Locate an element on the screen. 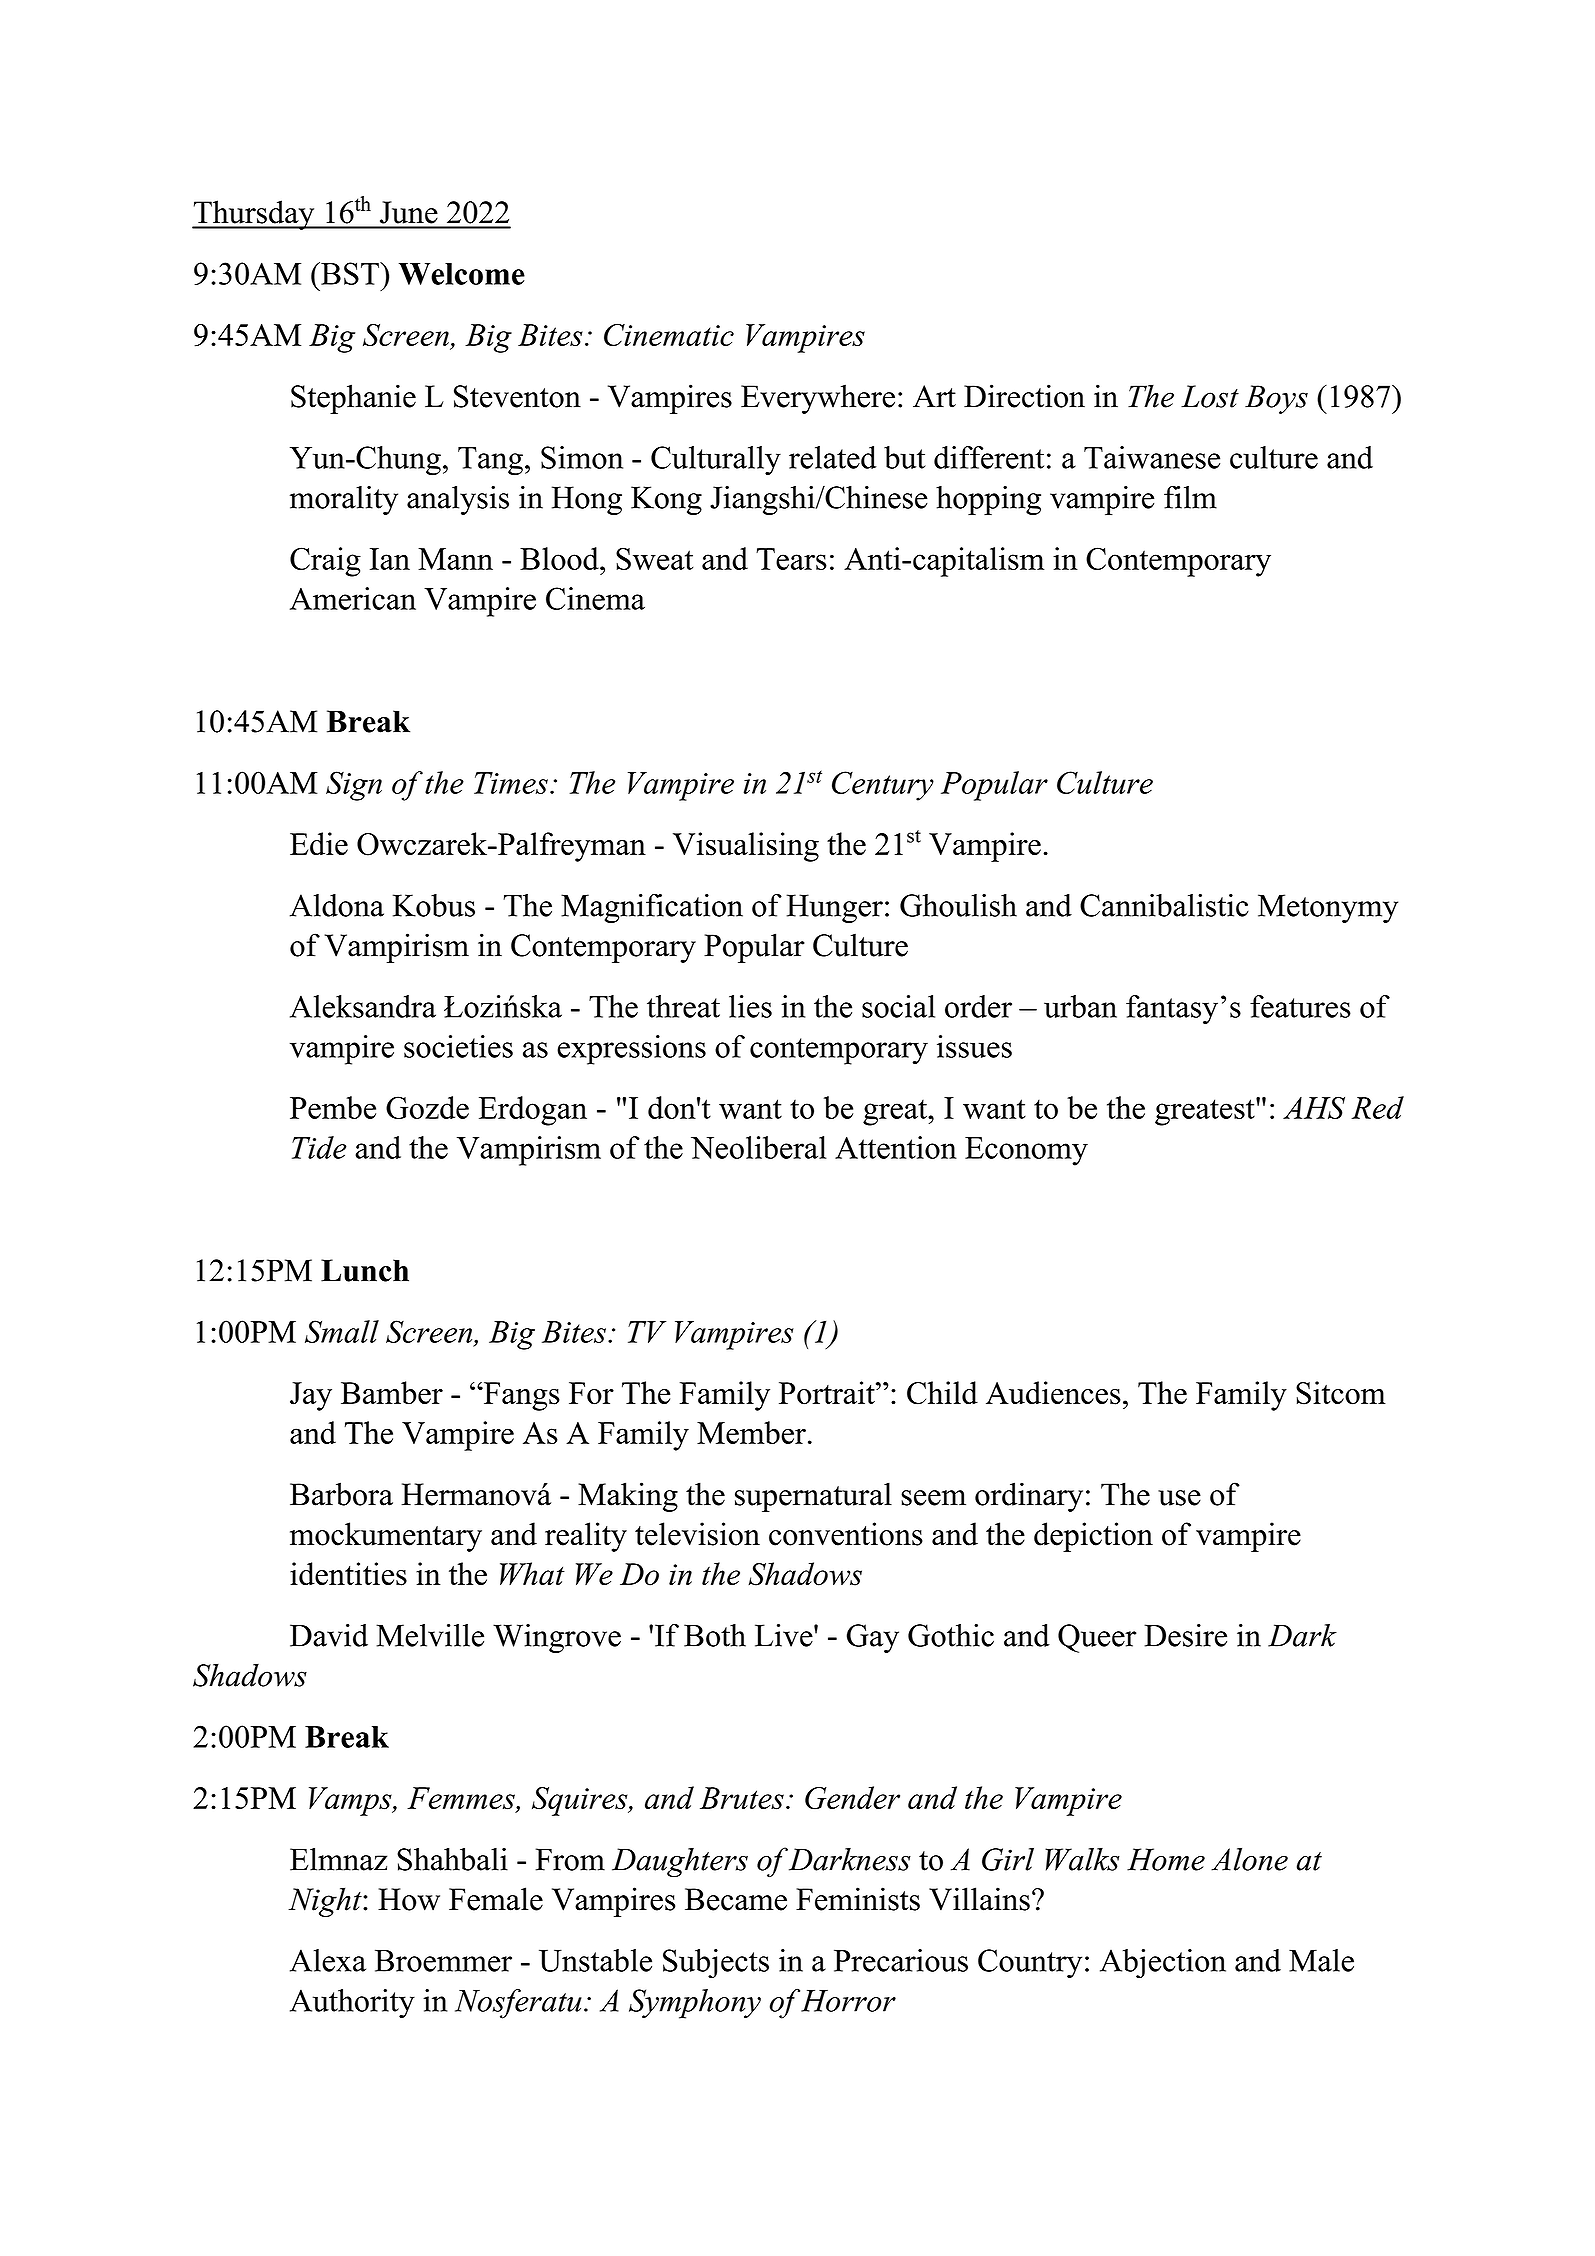 The height and width of the screenshot is (2256, 1595). Alexa is located at coordinates (328, 1960).
